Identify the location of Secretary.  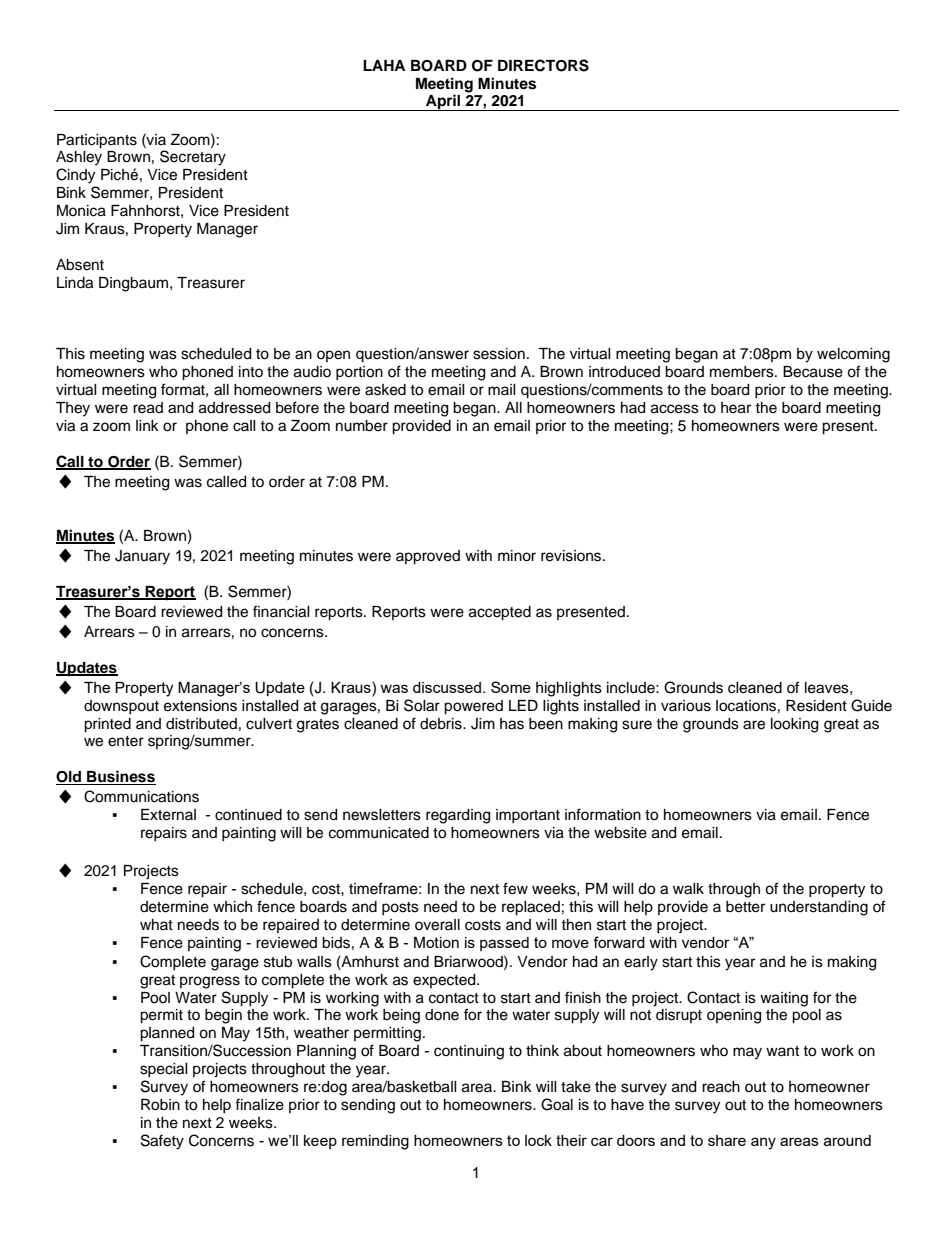
(193, 158).
